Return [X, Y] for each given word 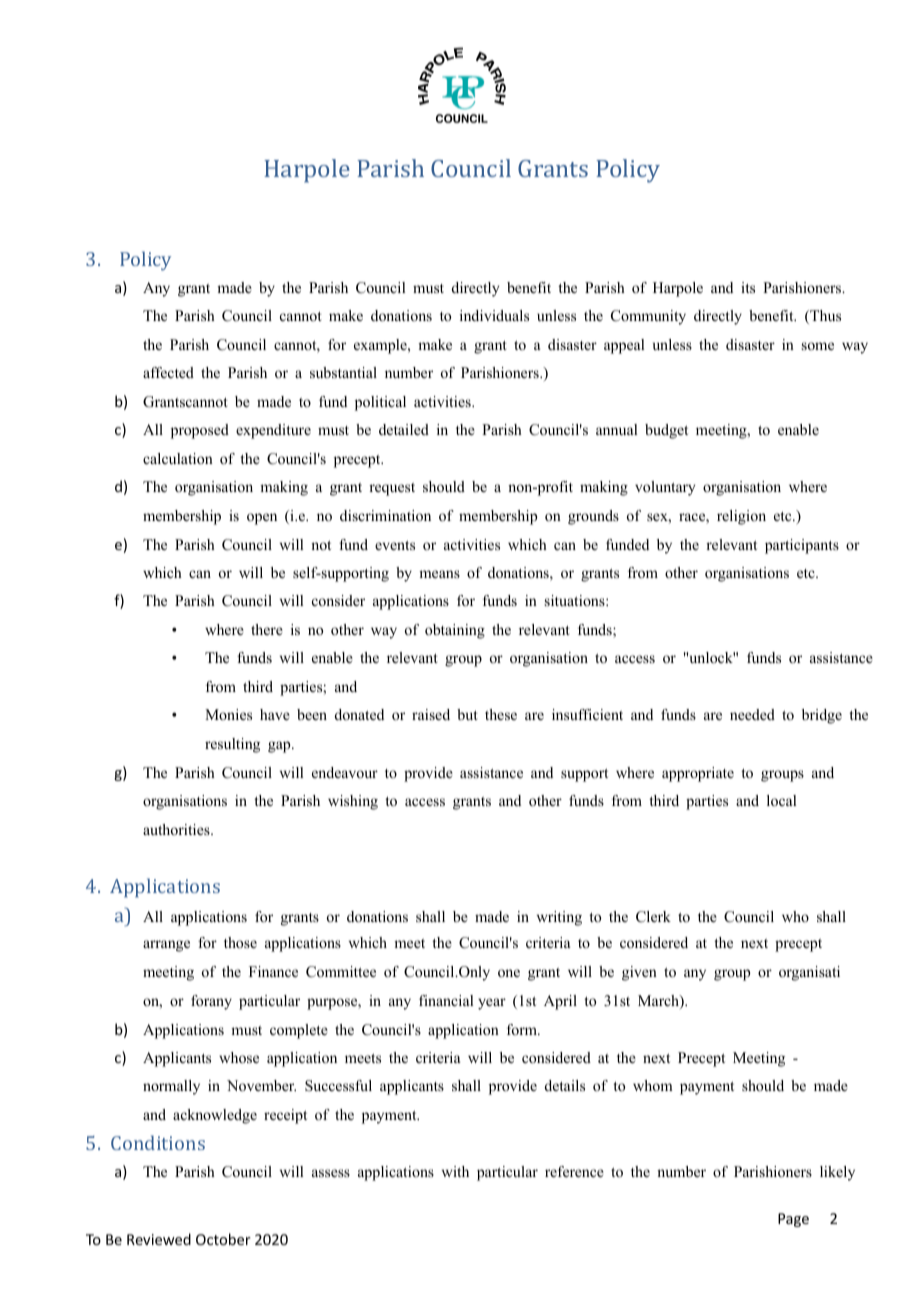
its [748, 287]
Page [793, 1220]
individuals [494, 315]
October [223, 1239]
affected [168, 372]
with [455, 1171]
